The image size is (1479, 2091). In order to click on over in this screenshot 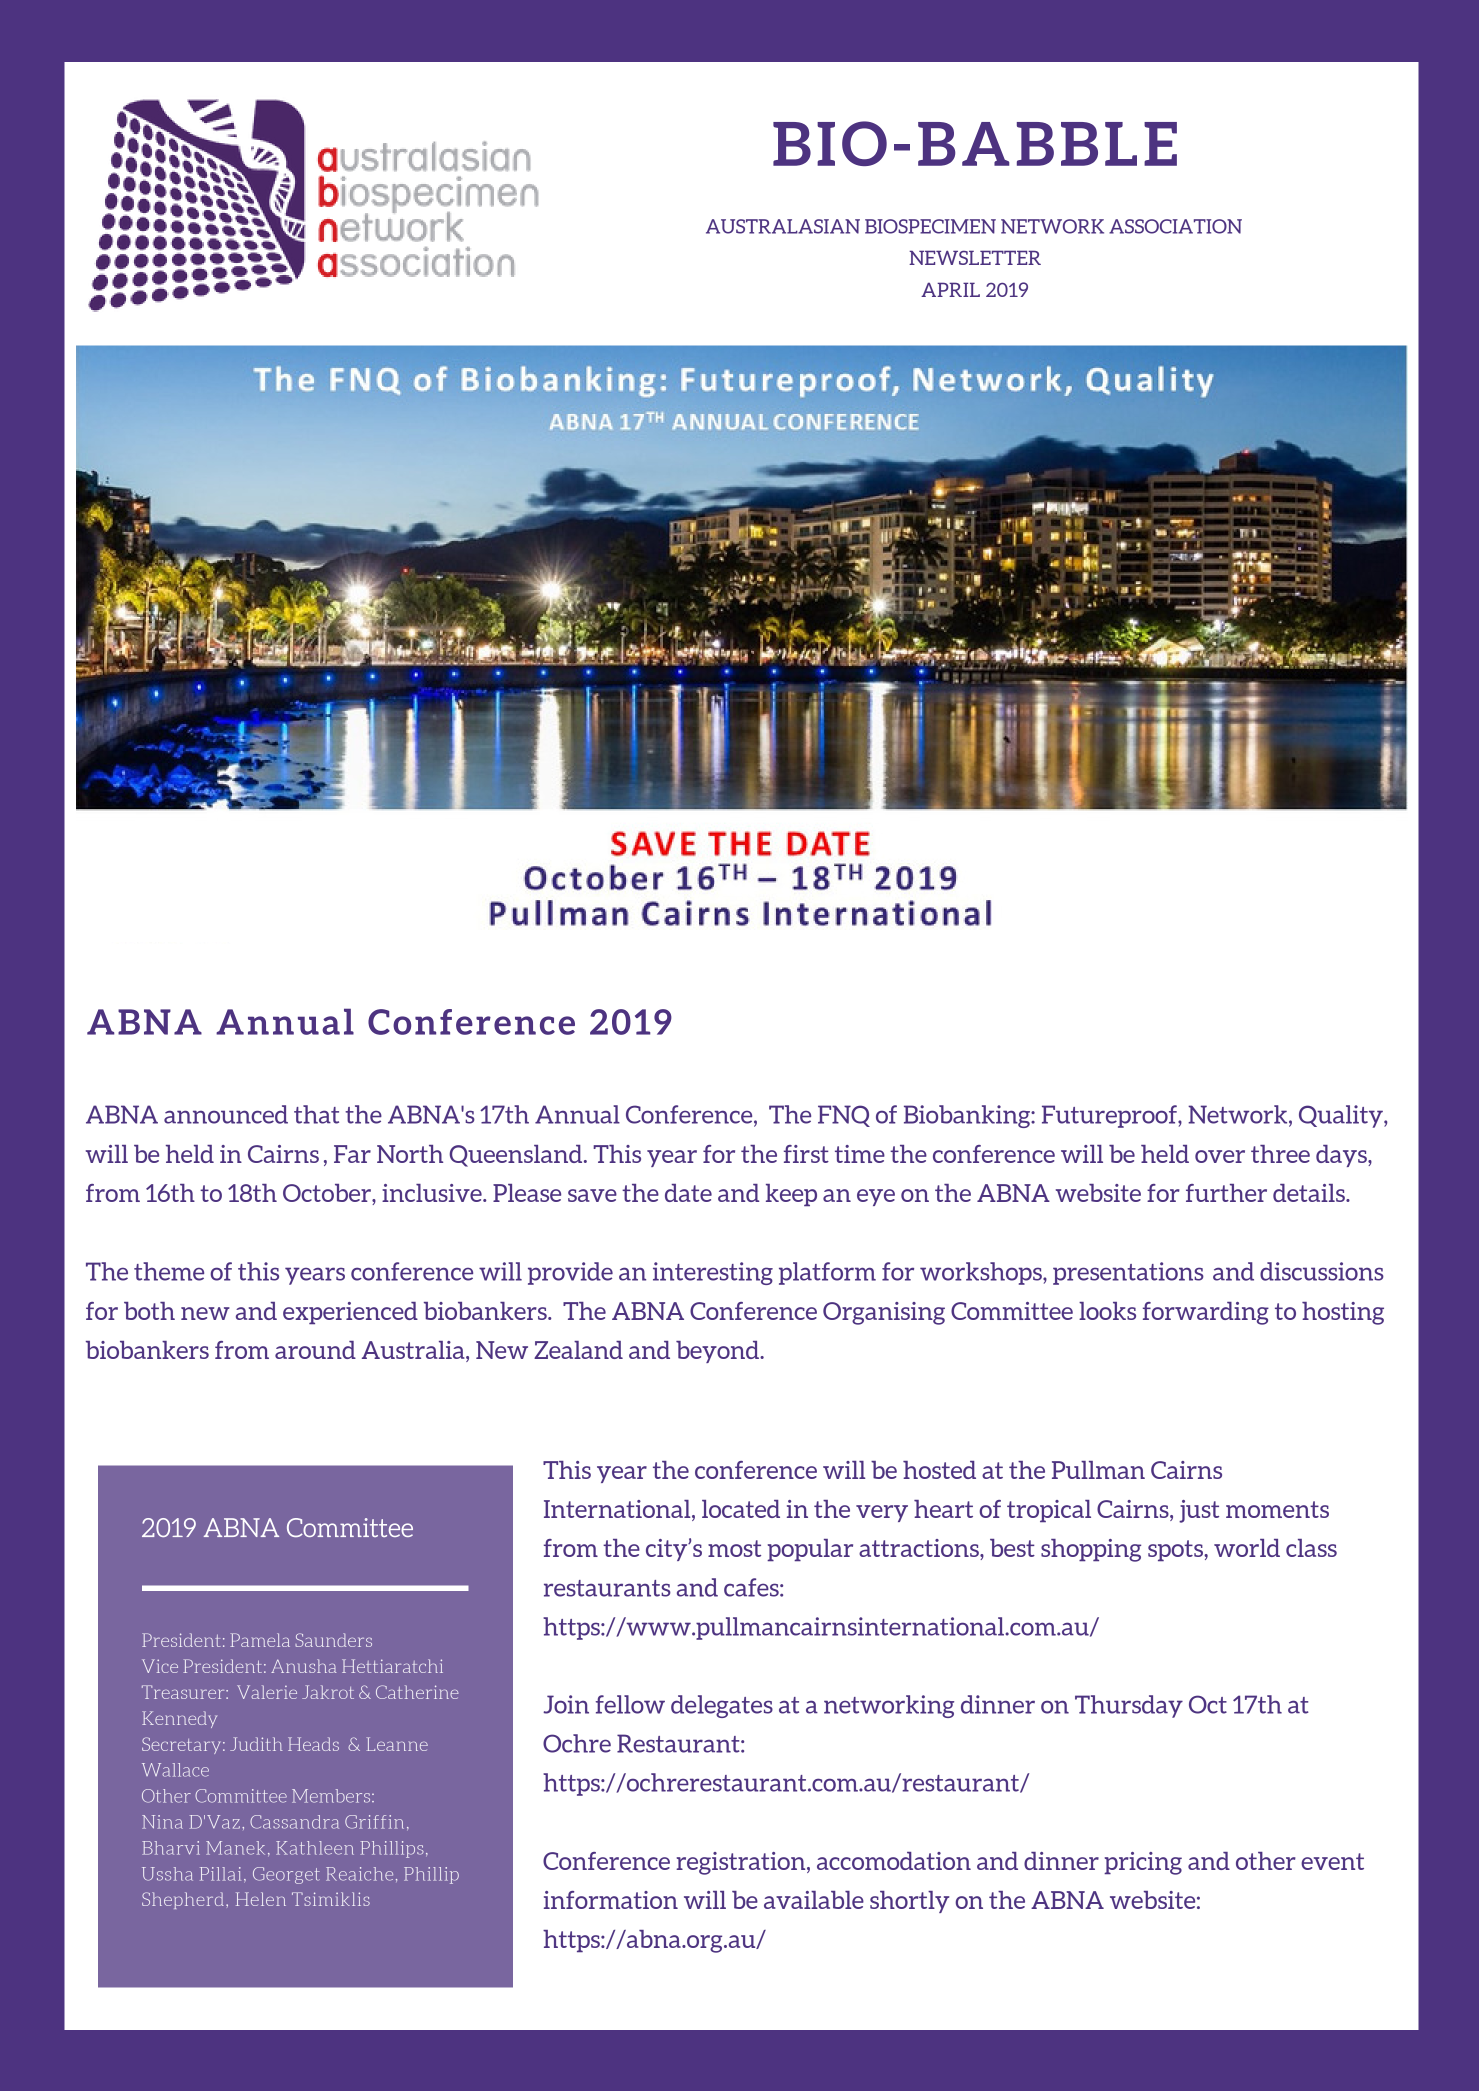, I will do `click(1220, 1156)`.
